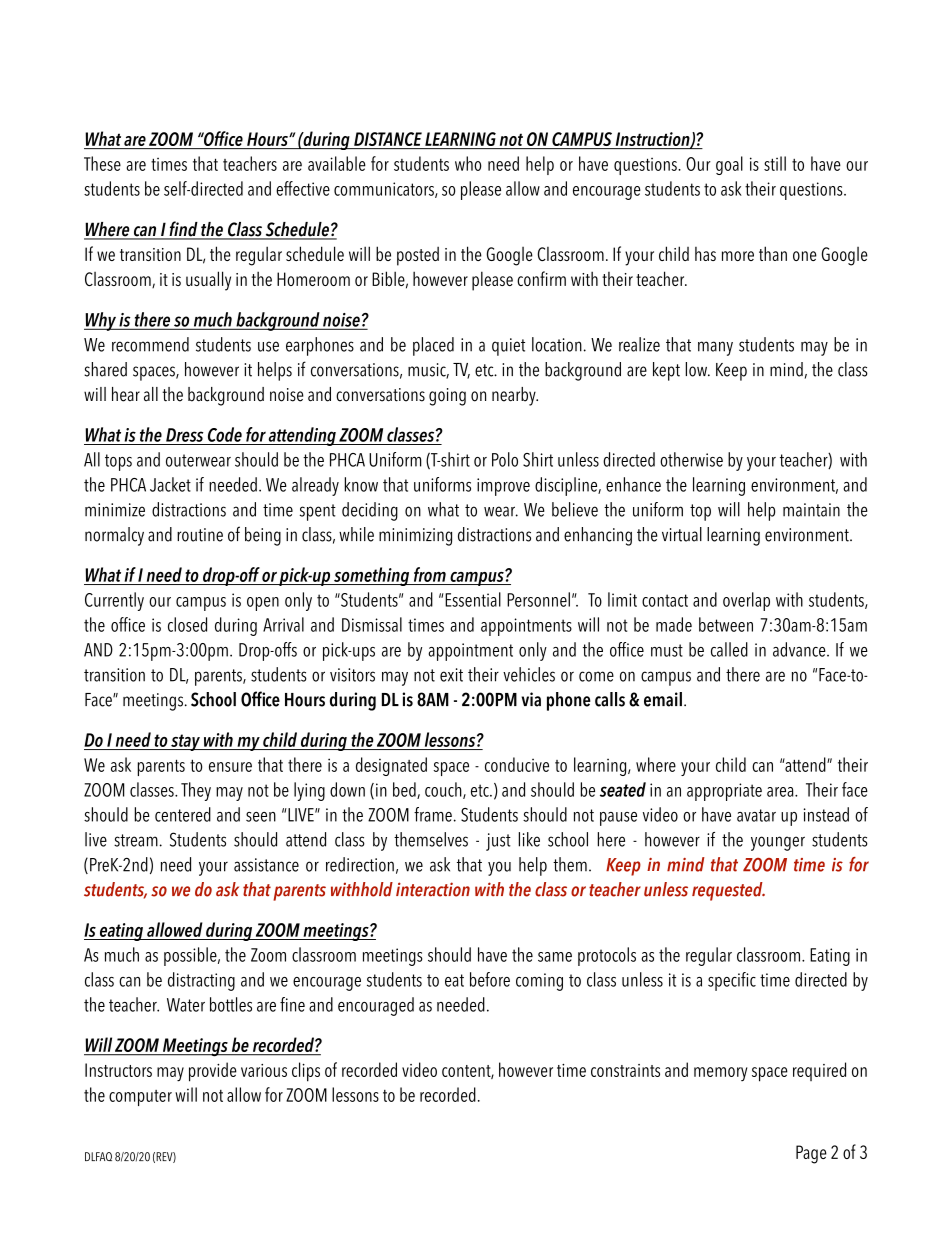 The height and width of the screenshot is (1233, 952). I want to click on called, so click(729, 649).
